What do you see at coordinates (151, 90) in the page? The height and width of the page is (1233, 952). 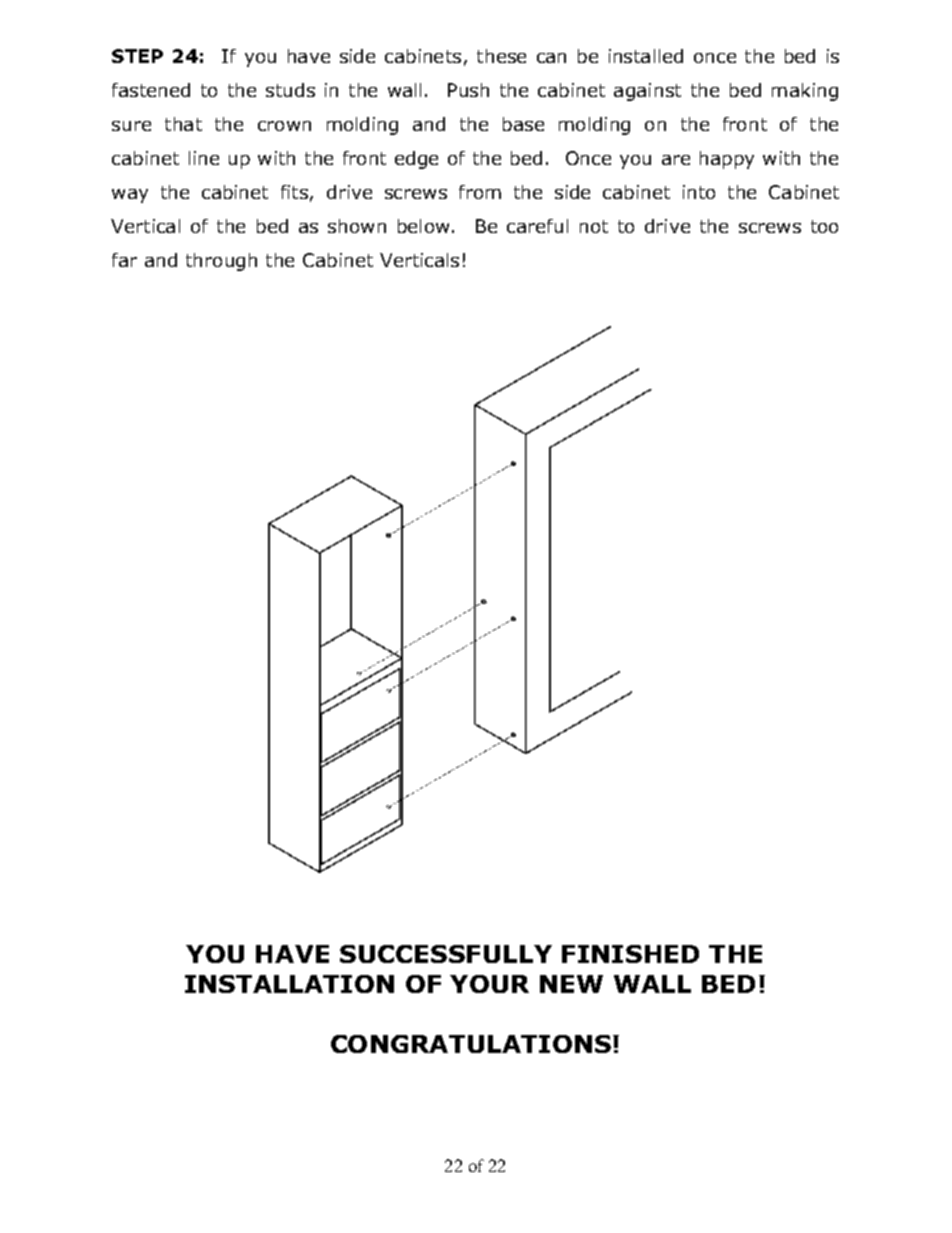 I see `fastened` at bounding box center [151, 90].
